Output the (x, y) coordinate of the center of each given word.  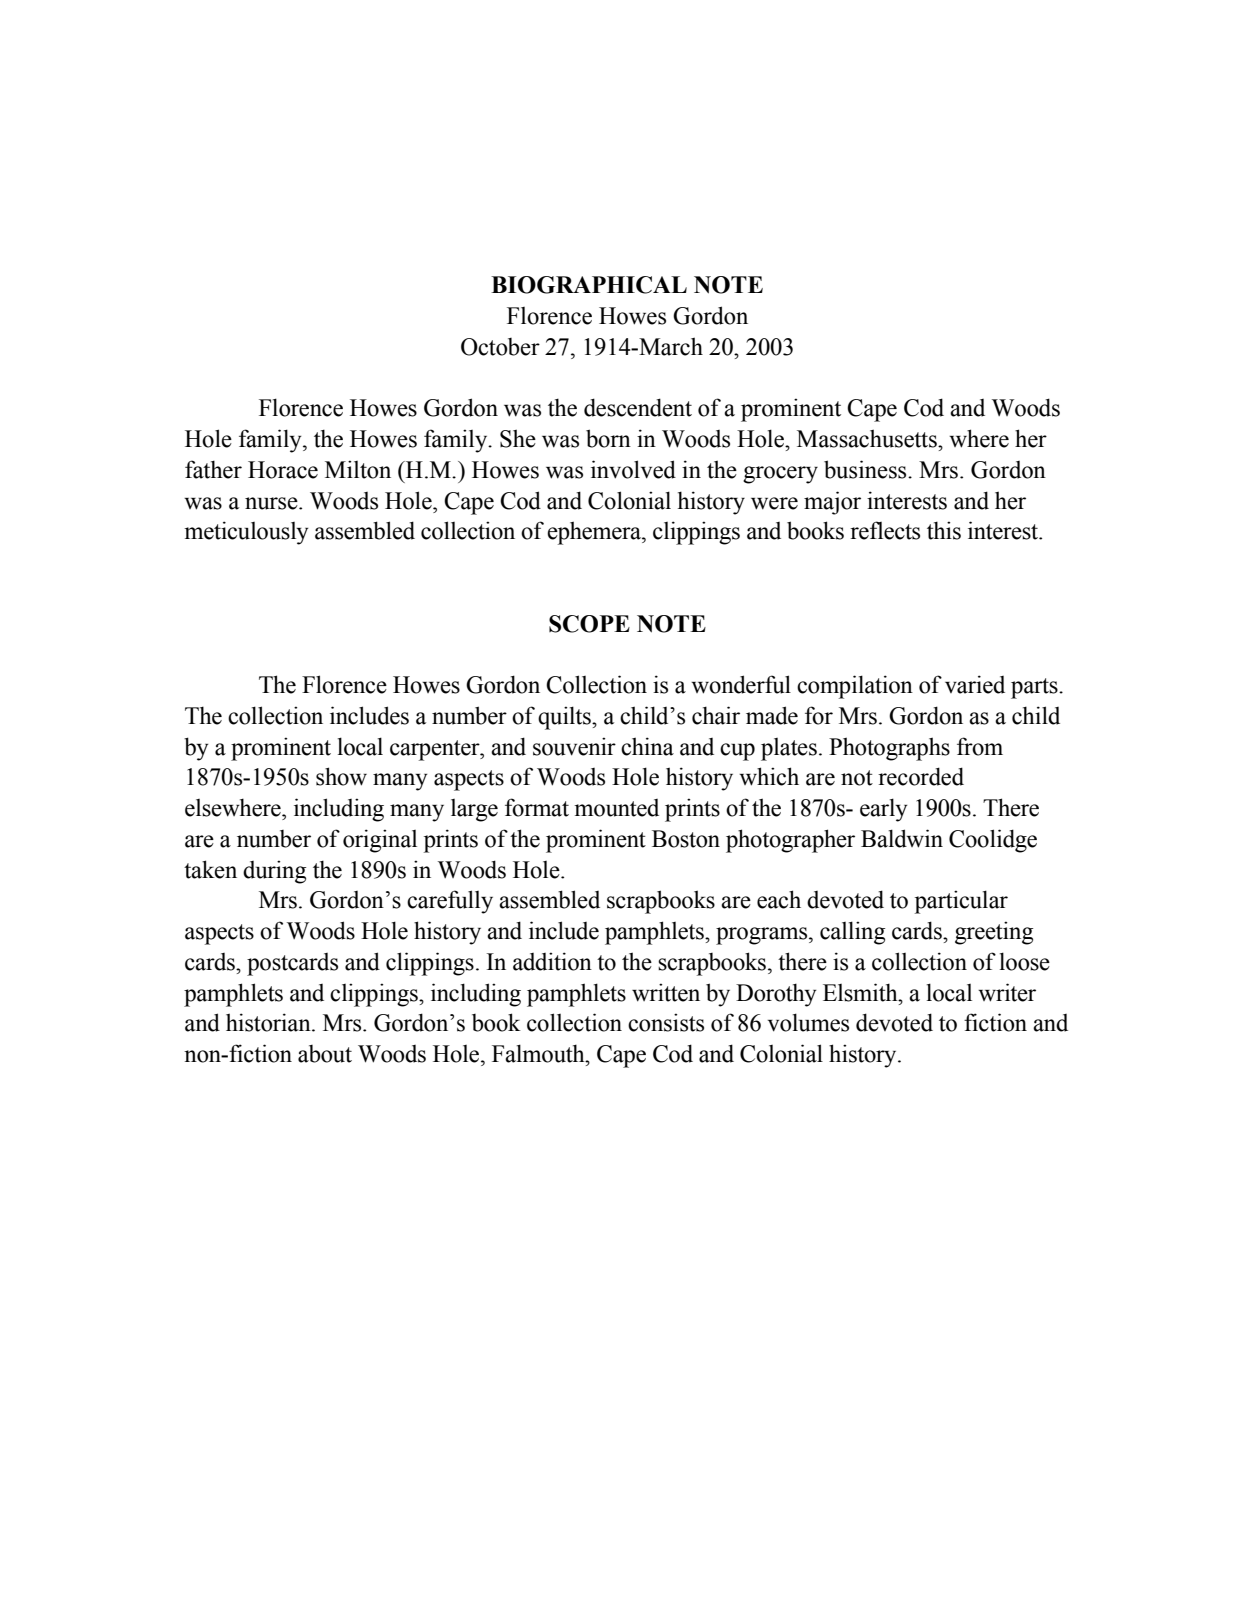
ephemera (595, 533)
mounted (616, 808)
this (944, 530)
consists (666, 1022)
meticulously (246, 533)
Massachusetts (868, 438)
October (500, 347)
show (341, 776)
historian (269, 1022)
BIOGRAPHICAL (589, 285)
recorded (921, 776)
